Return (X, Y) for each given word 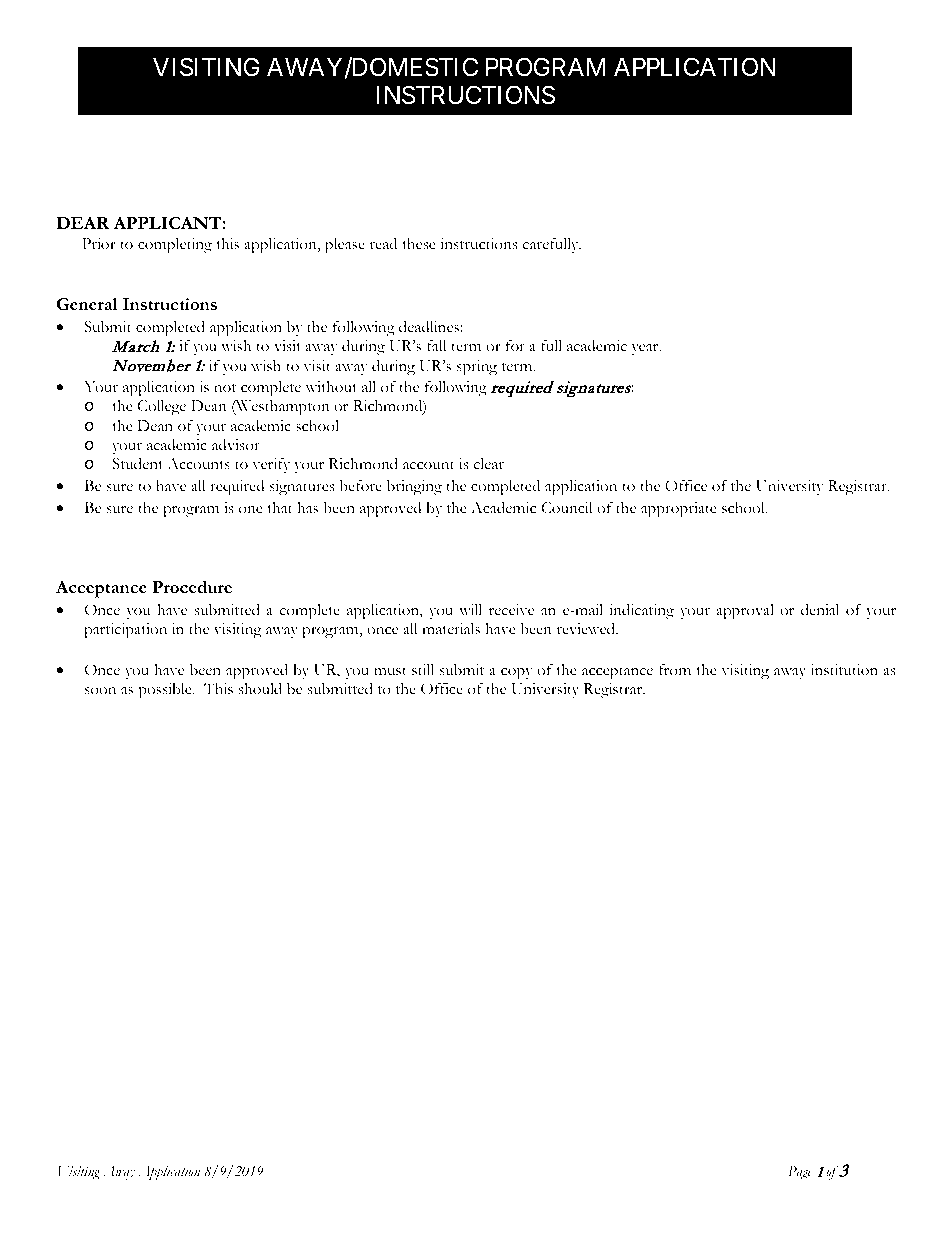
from (675, 669)
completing (175, 246)
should (260, 688)
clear (489, 464)
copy (517, 673)
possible (166, 691)
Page (800, 1173)
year (646, 349)
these (419, 244)
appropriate (679, 510)
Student (137, 463)
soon (100, 691)
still (423, 670)
